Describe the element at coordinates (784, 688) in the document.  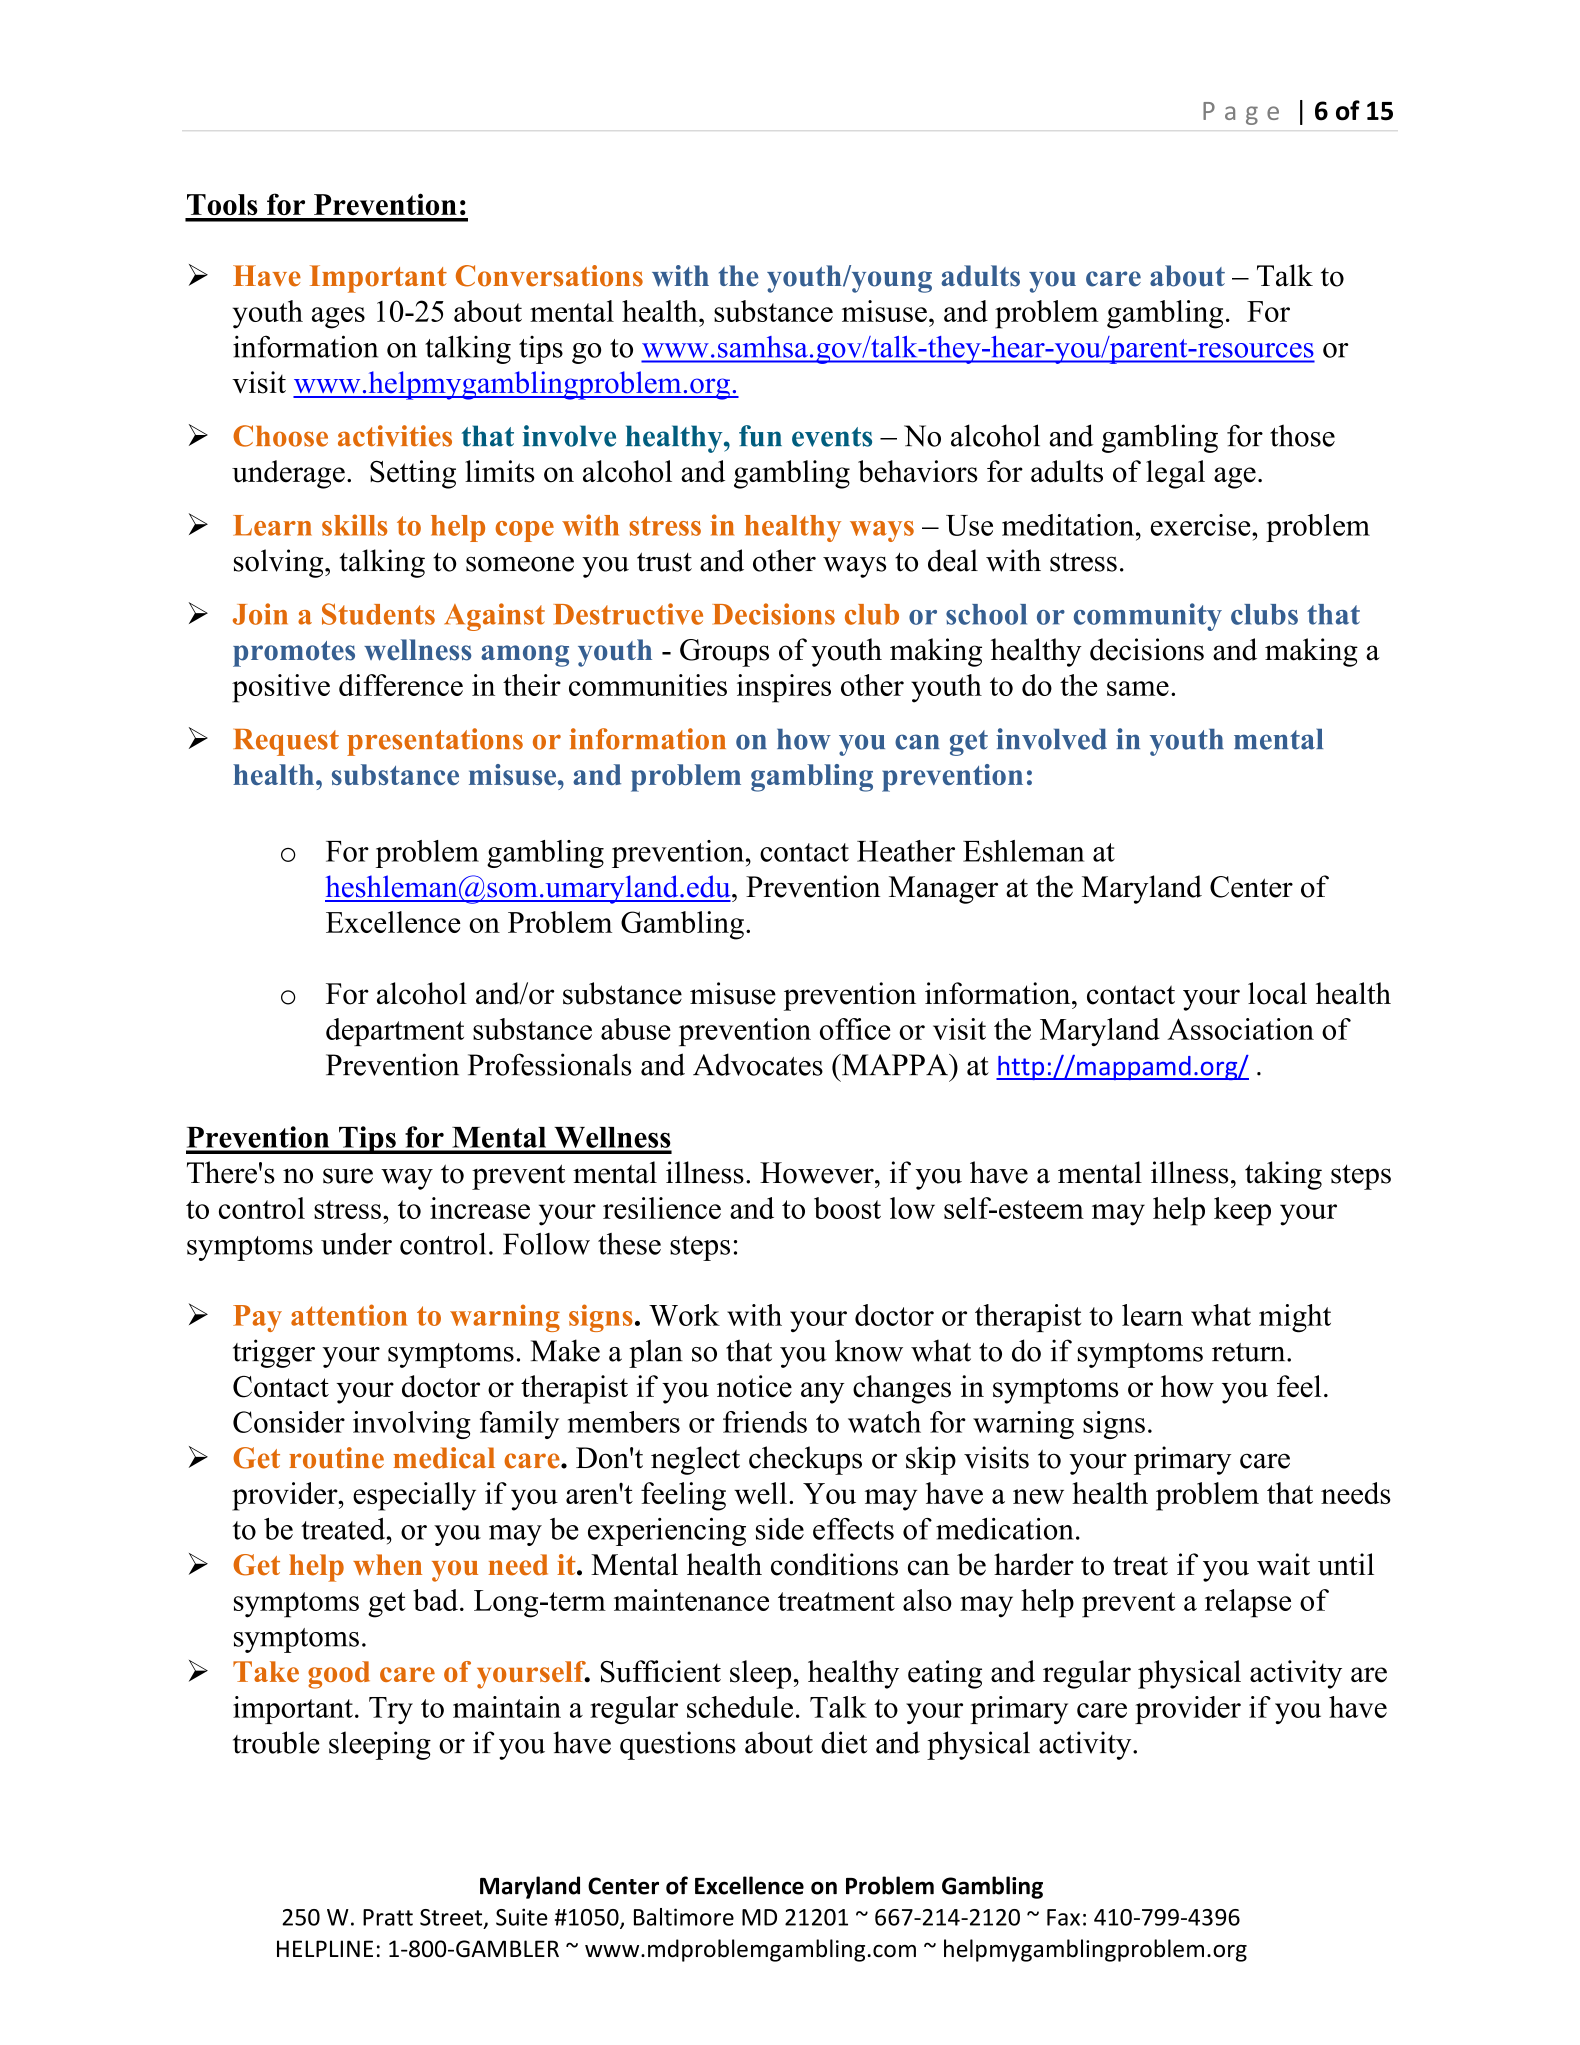
I see `inspires` at that location.
